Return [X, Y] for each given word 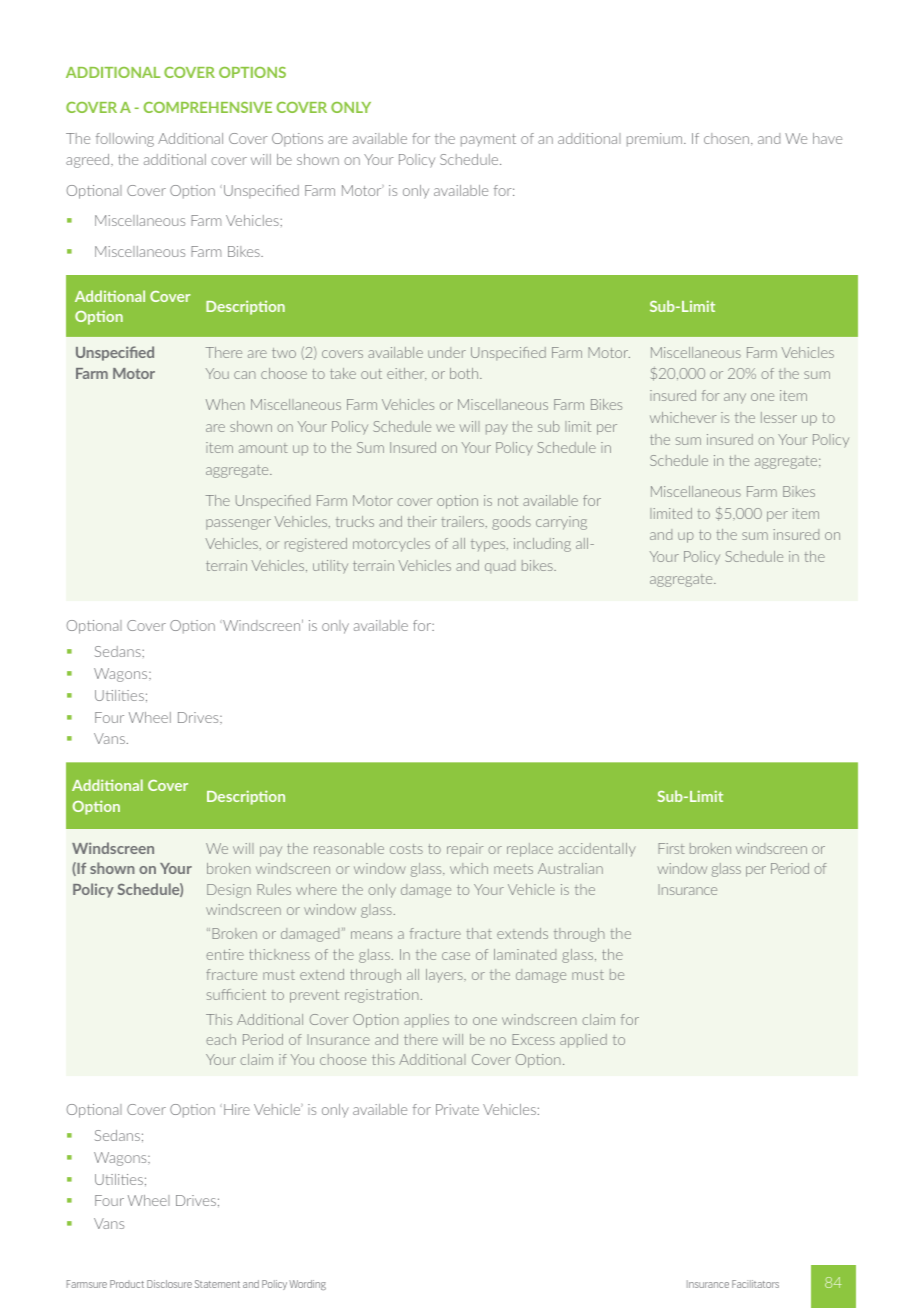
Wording [307, 1285]
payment [488, 140]
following [125, 140]
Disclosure [169, 1284]
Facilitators [755, 1284]
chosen [728, 139]
